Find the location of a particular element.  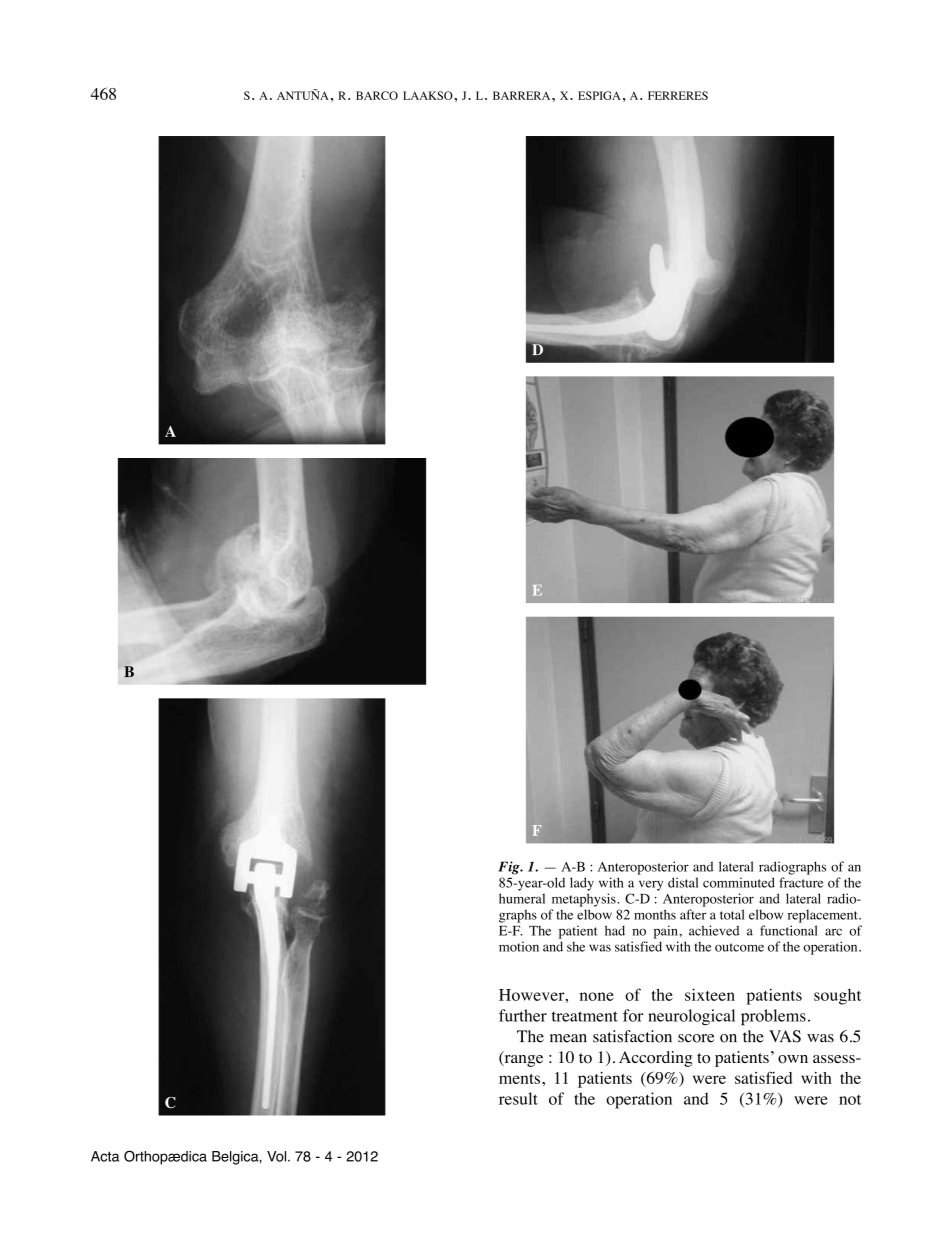

none is located at coordinates (597, 996).
